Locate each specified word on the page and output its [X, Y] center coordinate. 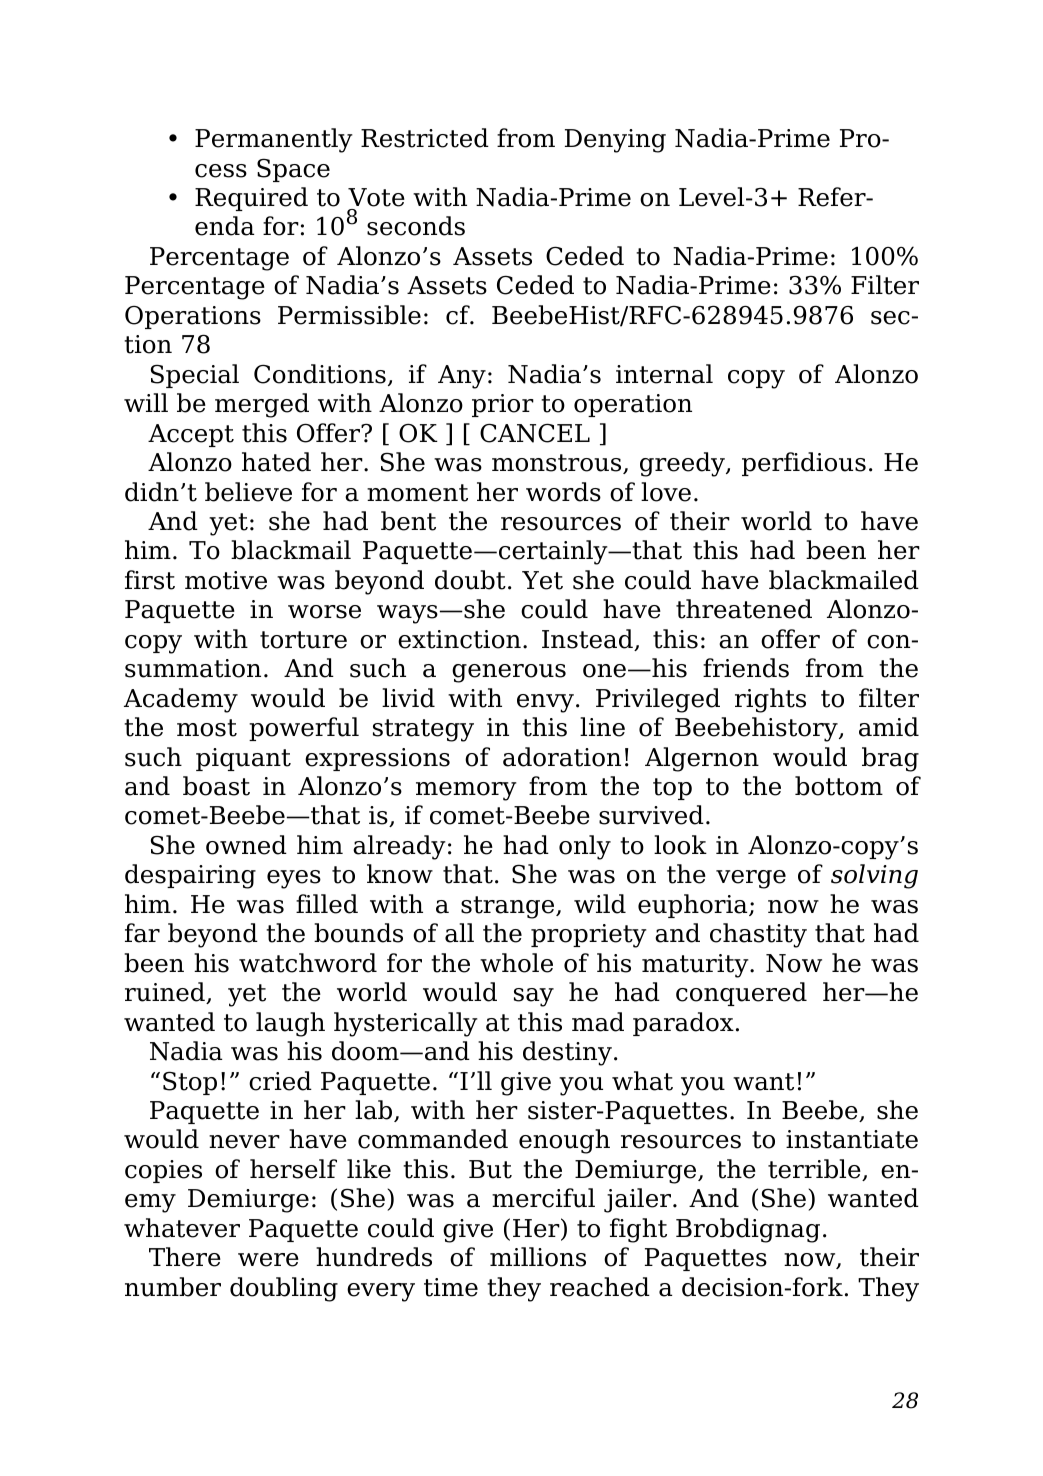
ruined [166, 993]
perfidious [804, 464]
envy [545, 703]
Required [251, 199]
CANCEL [535, 433]
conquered [741, 994]
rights [770, 700]
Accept [191, 435]
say [534, 997]
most [207, 728]
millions [538, 1257]
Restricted [425, 138]
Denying [615, 141]
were [268, 1260]
